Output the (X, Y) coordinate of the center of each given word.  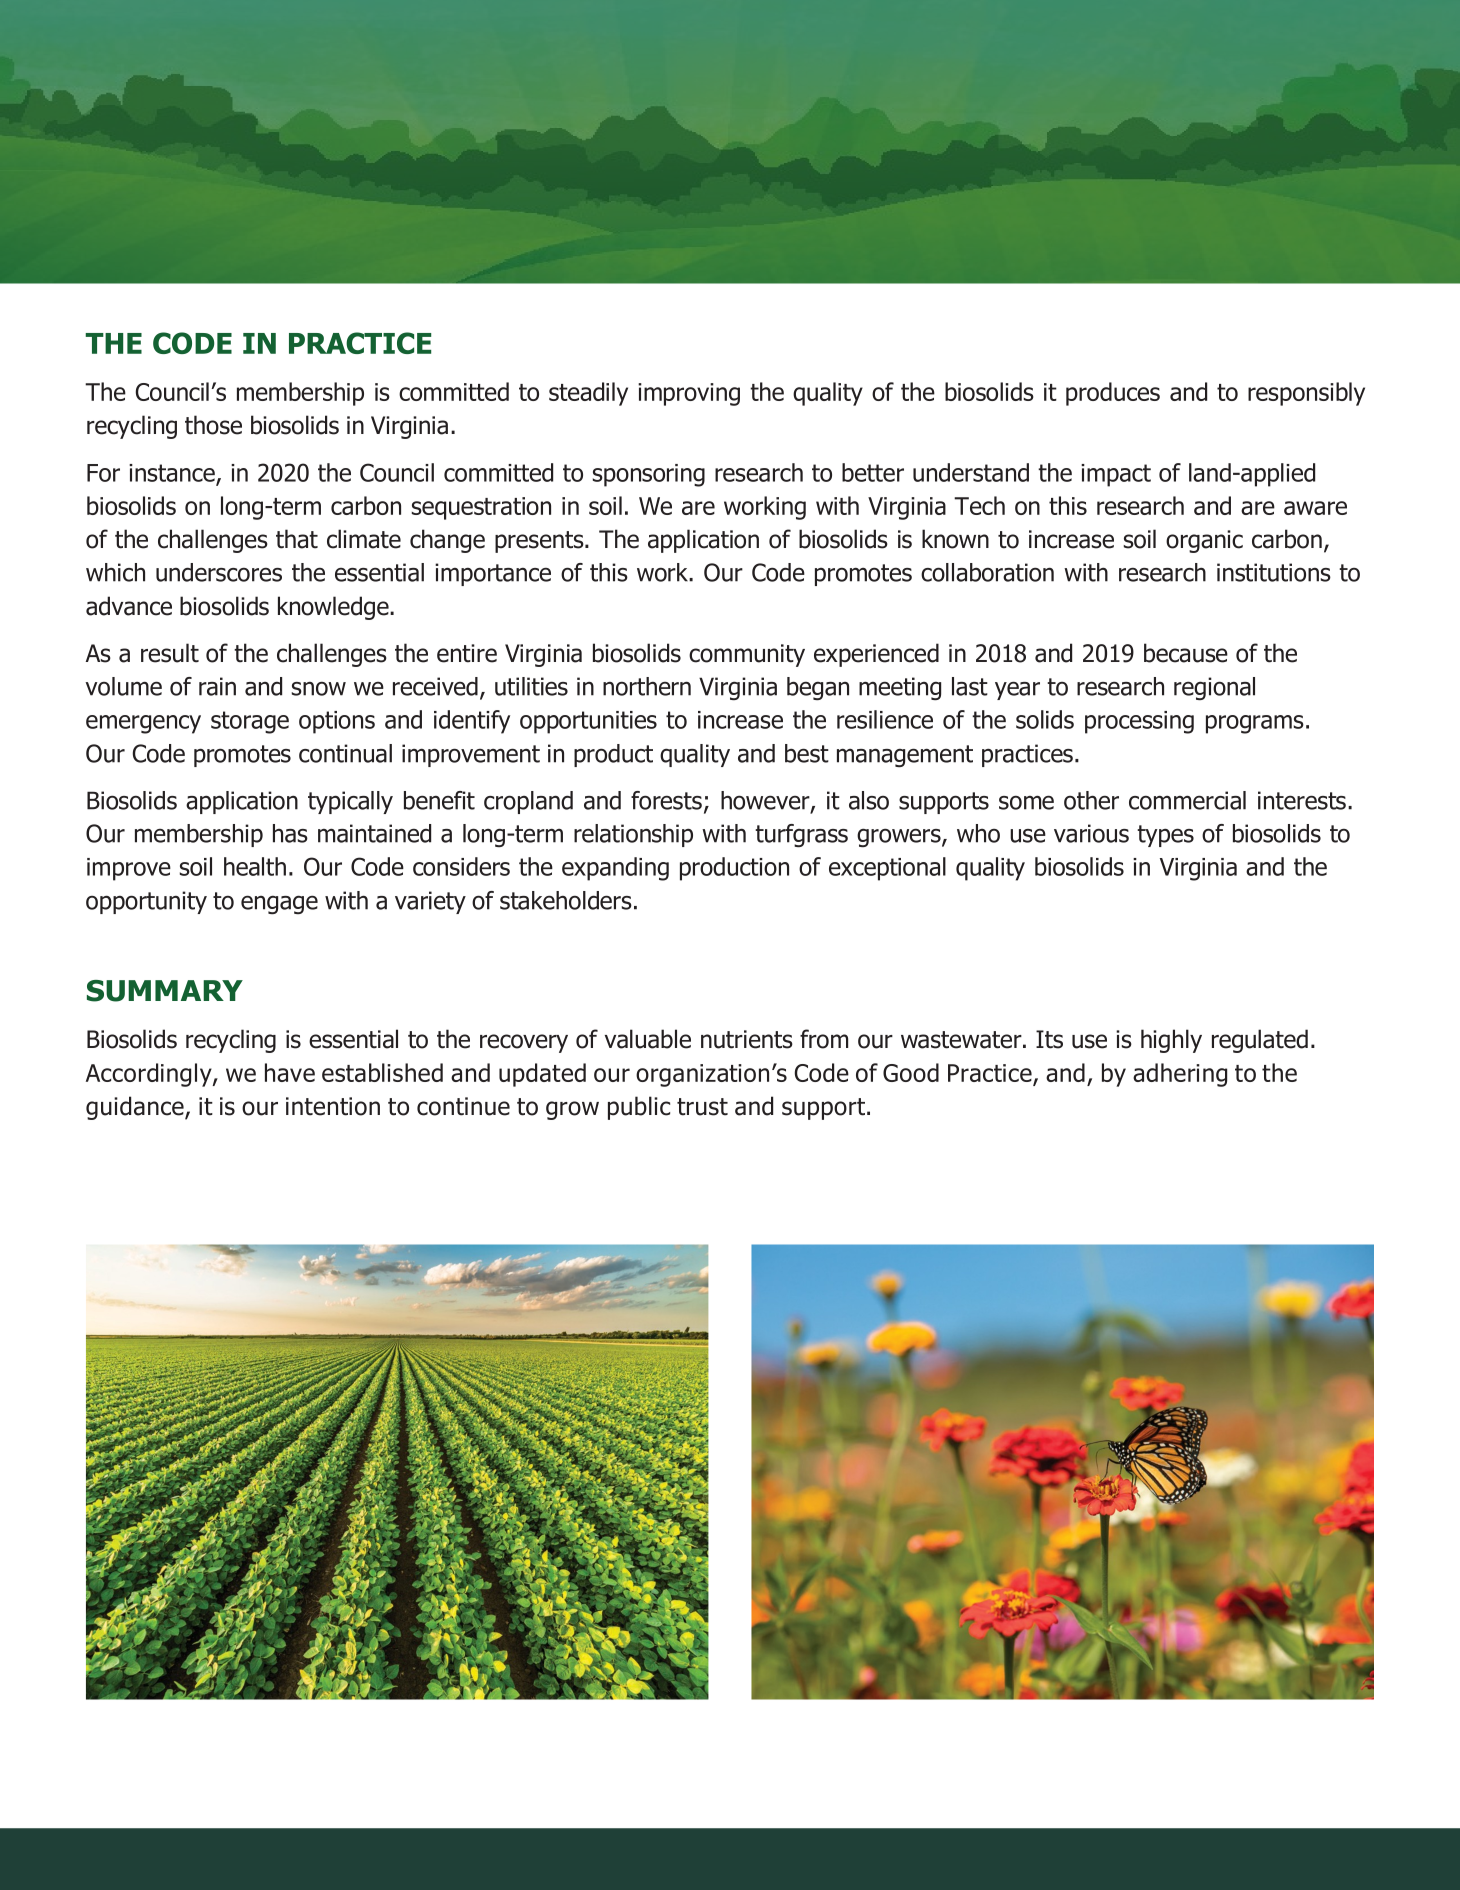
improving (689, 394)
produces (1113, 394)
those (213, 425)
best (807, 753)
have (290, 1072)
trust (702, 1107)
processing (1139, 722)
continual (345, 753)
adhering (1180, 1075)
